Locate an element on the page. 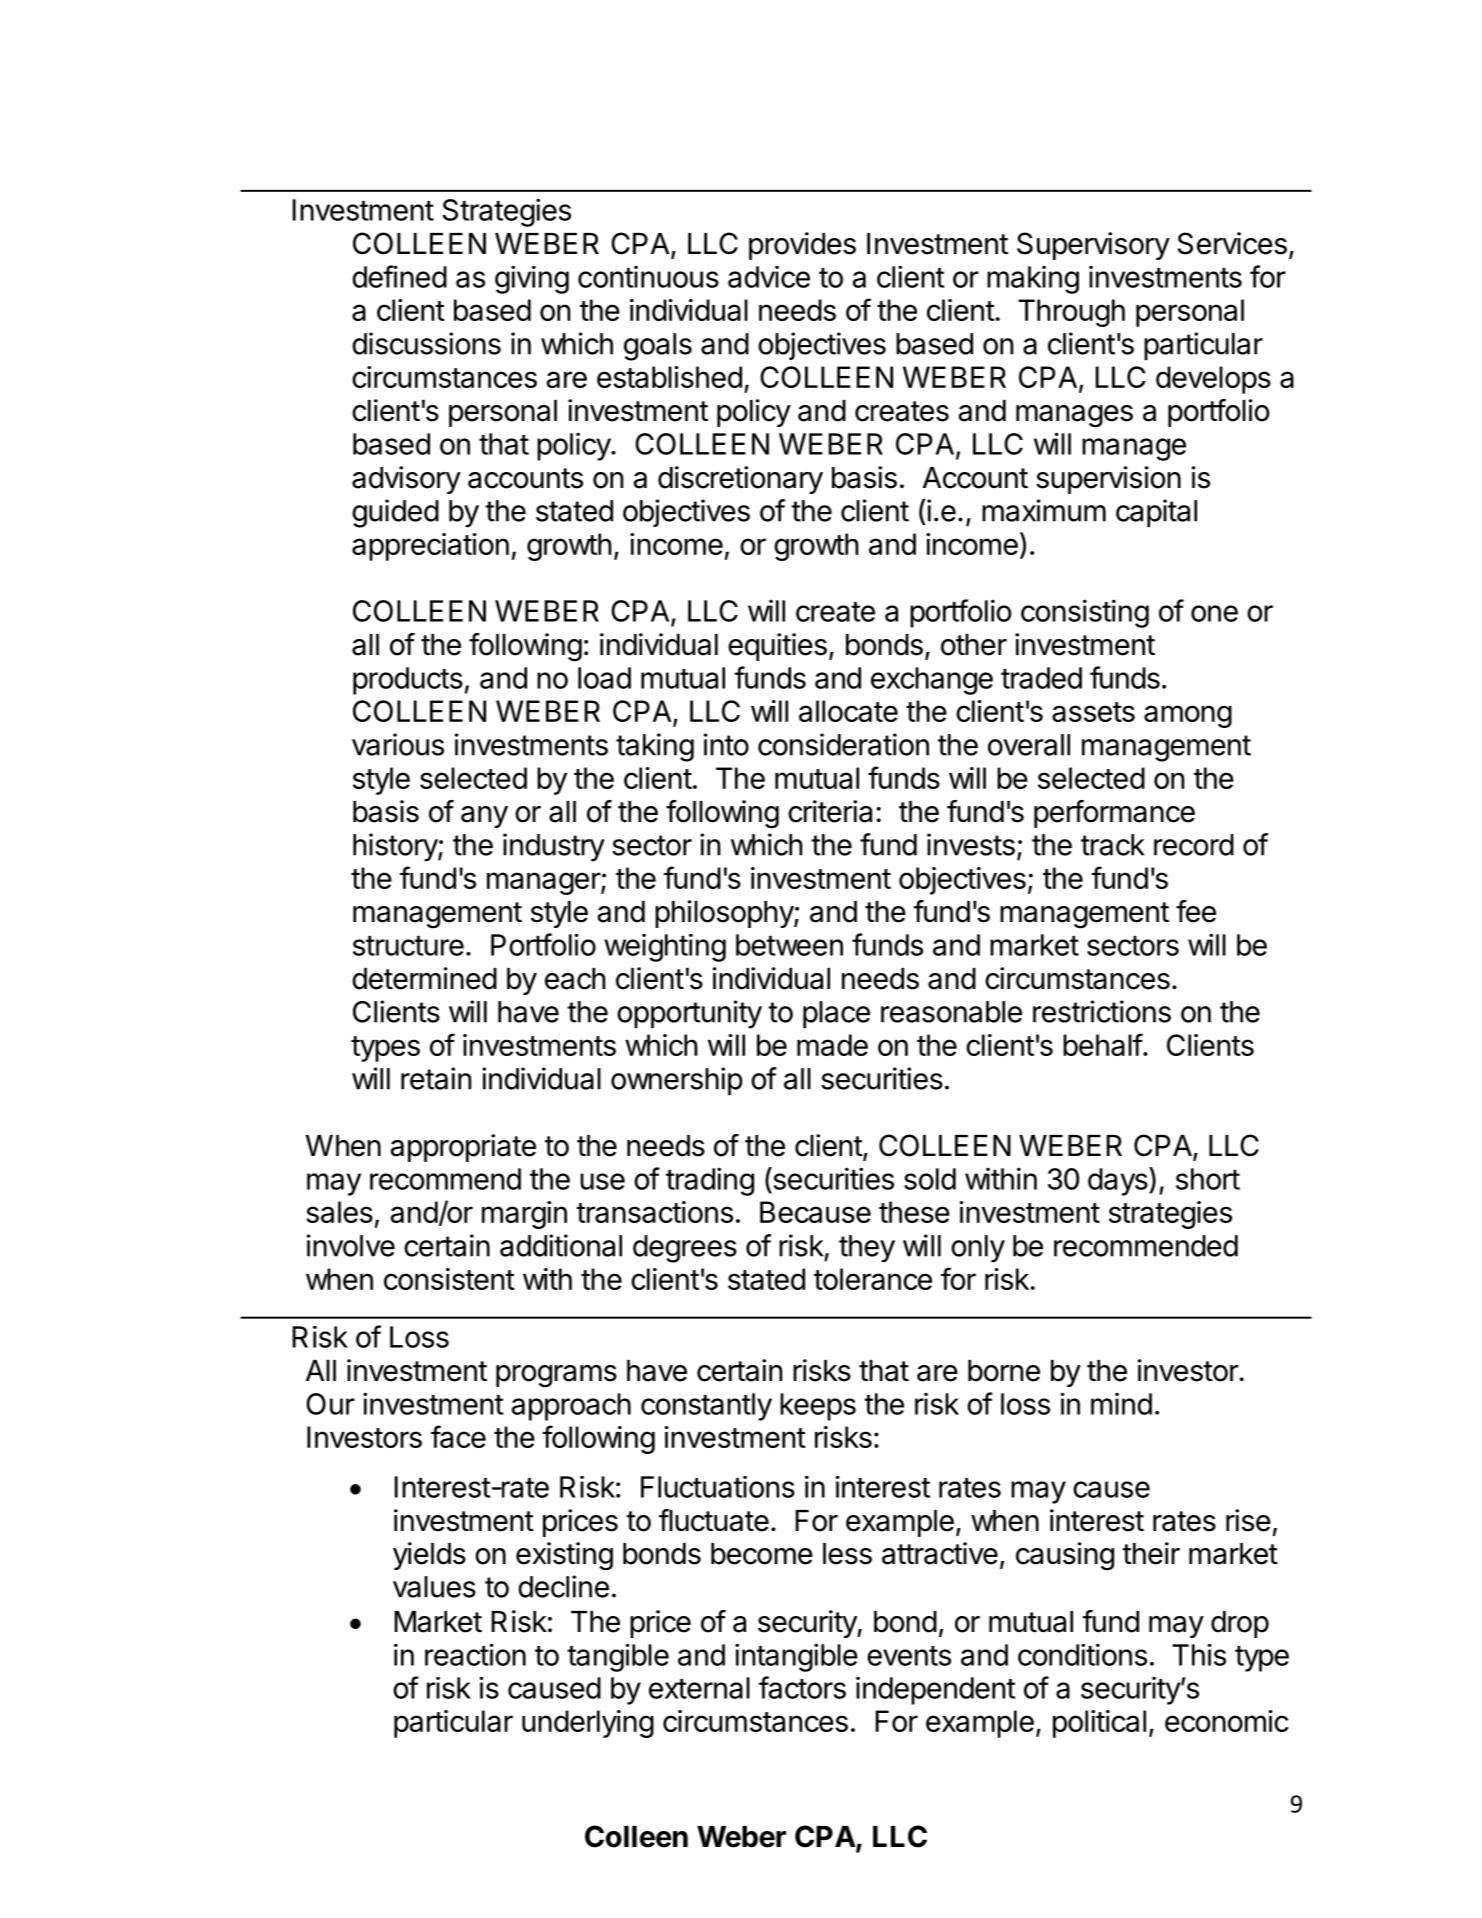  restrictions is located at coordinates (1102, 1011).
